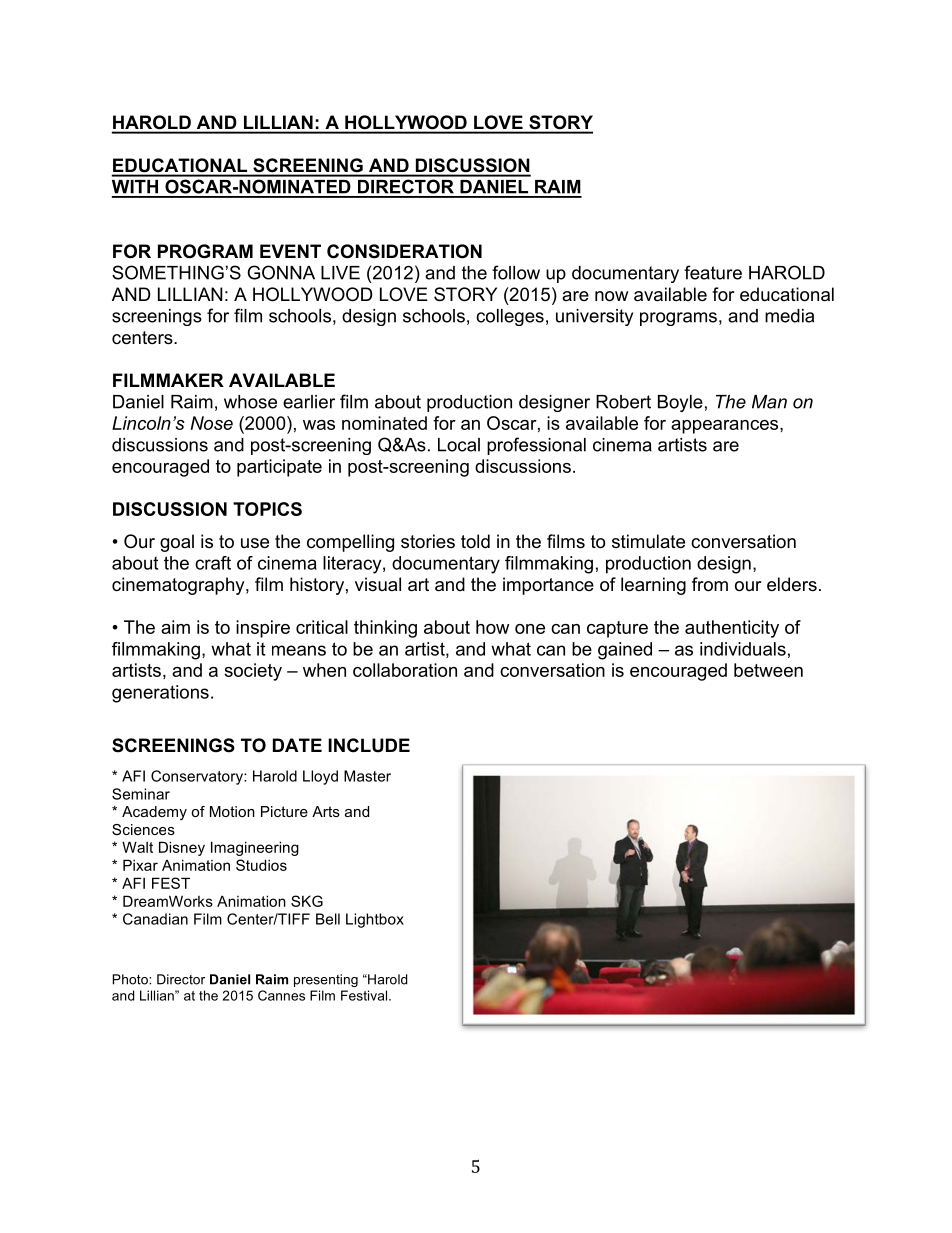  I want to click on feature, so click(713, 272).
